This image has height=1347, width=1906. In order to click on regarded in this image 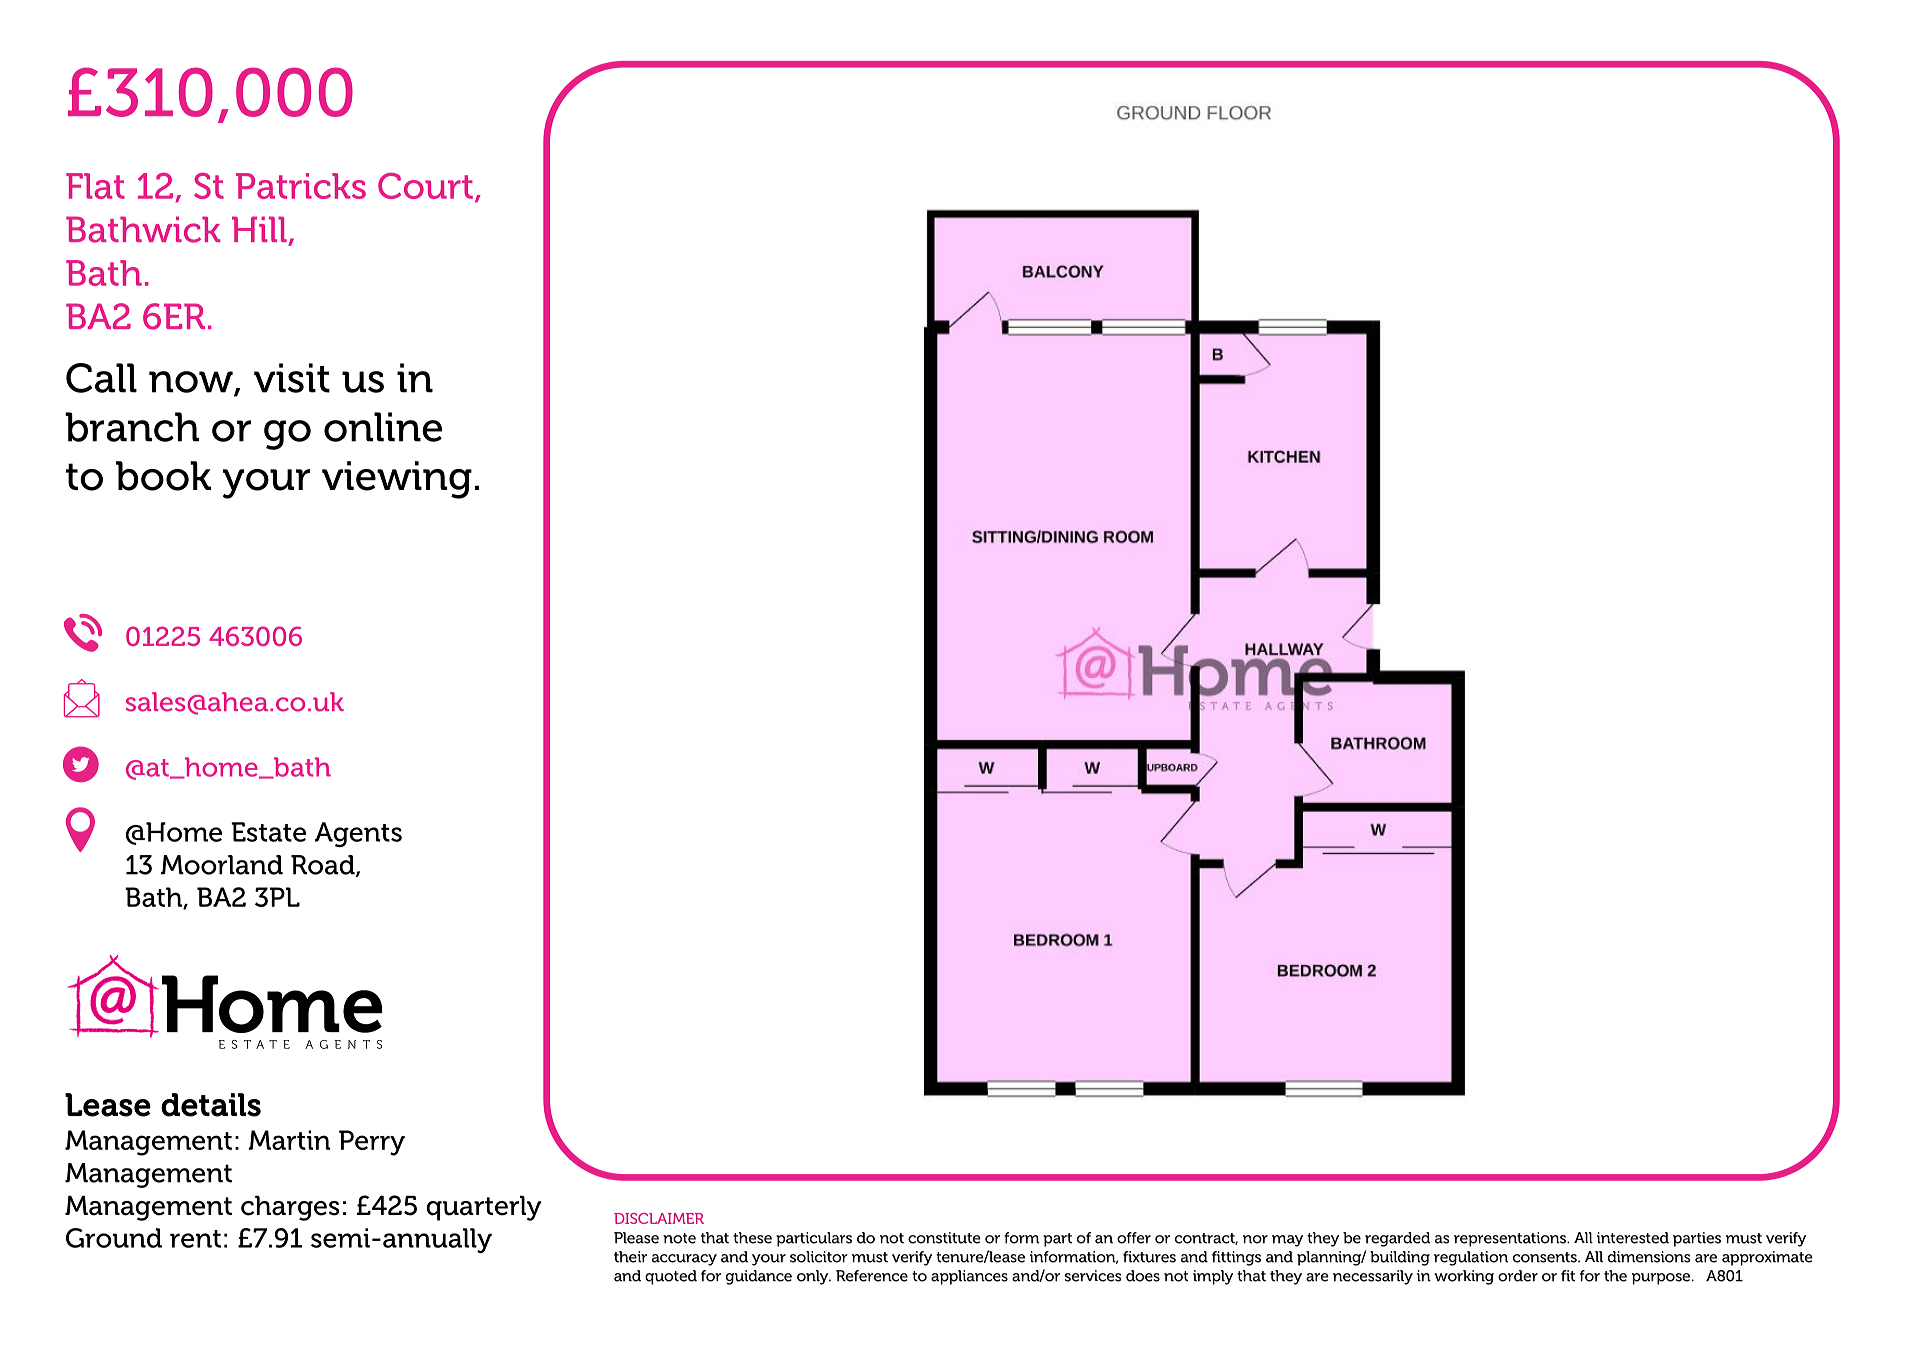, I will do `click(1397, 1239)`.
